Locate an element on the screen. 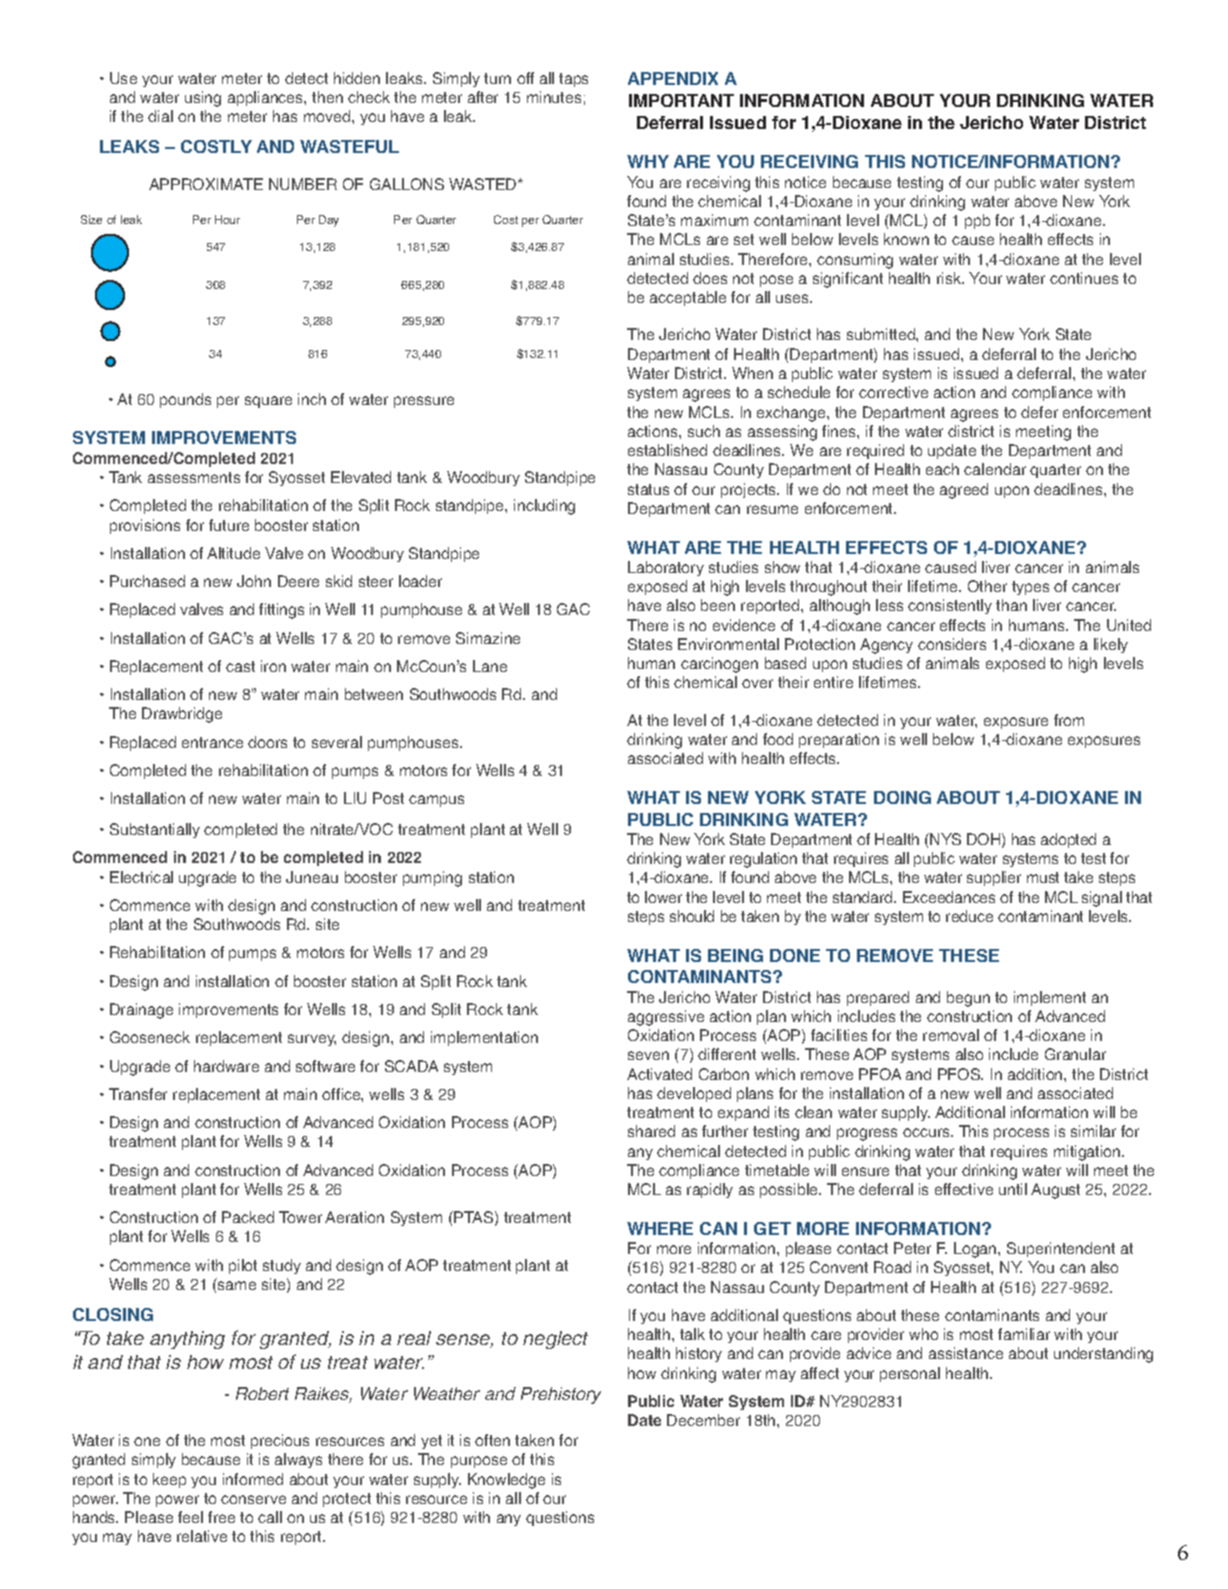 Image resolution: width=1228 pixels, height=1589 pixels. lower is located at coordinates (663, 897).
